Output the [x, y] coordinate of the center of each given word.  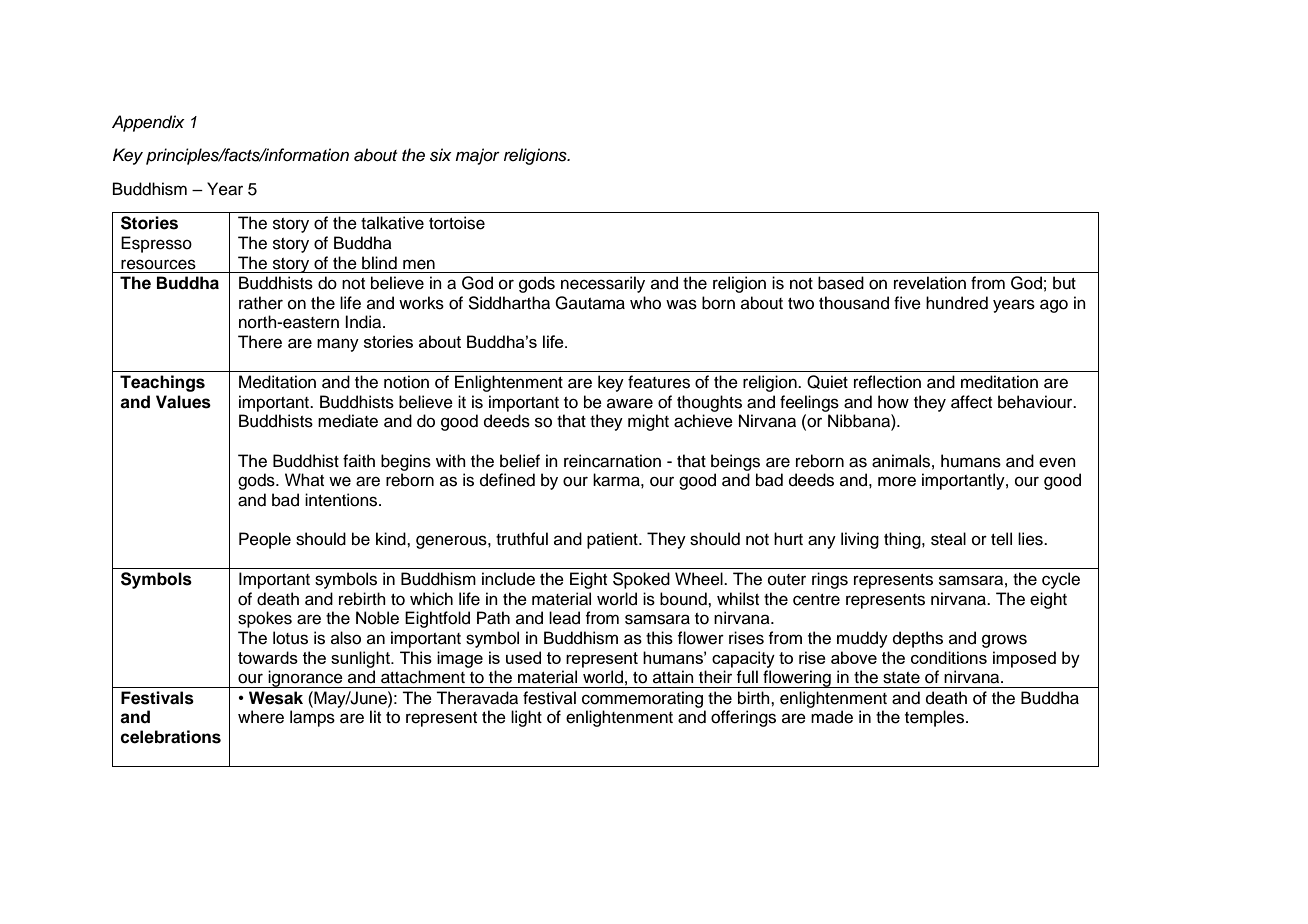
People [265, 540]
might [648, 422]
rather [261, 303]
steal [948, 539]
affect [971, 402]
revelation [930, 283]
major [477, 156]
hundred [957, 303]
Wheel [700, 579]
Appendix [148, 123]
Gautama [590, 303]
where [261, 717]
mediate [348, 421]
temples [936, 718]
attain [673, 676]
